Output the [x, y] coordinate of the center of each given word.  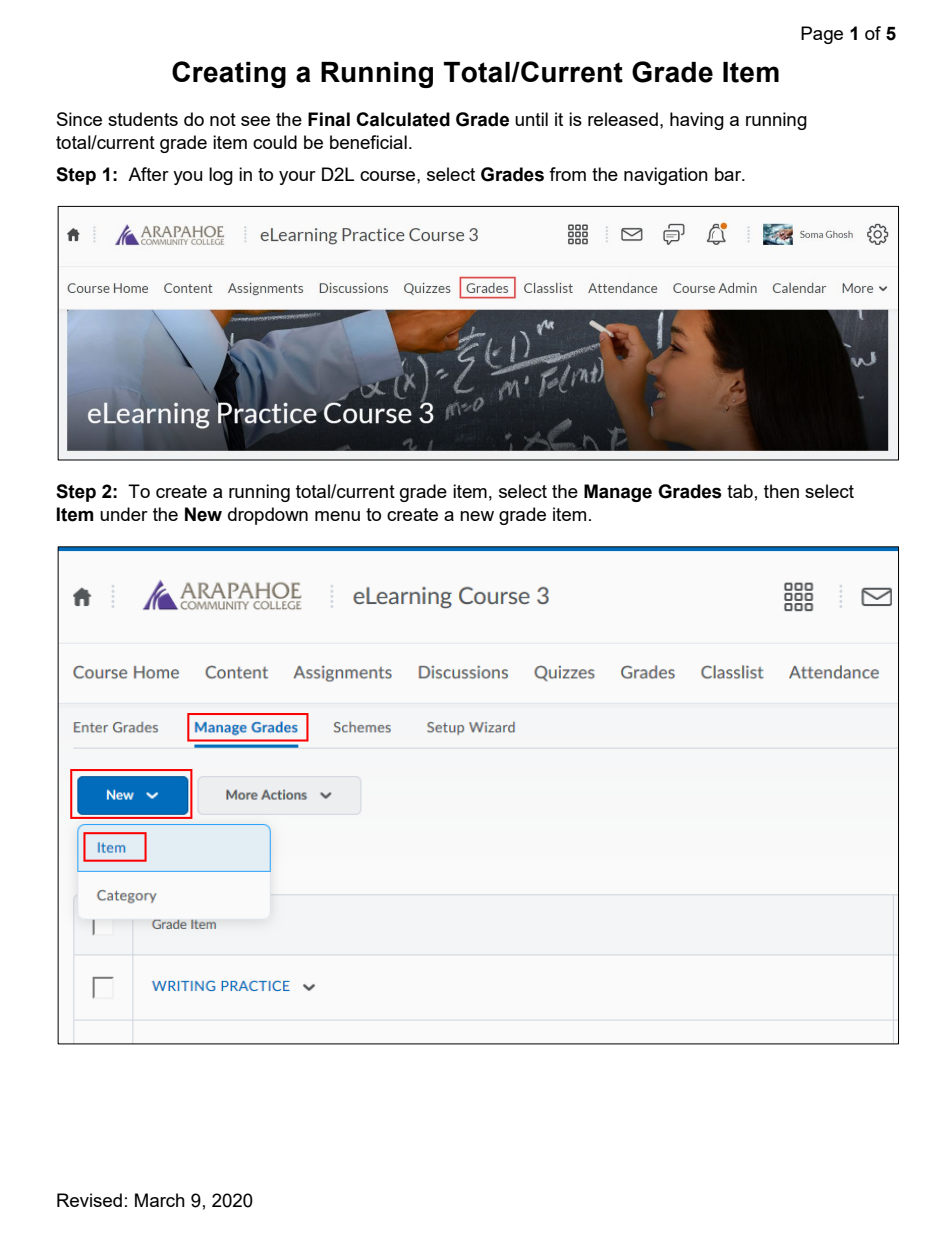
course [389, 176]
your [297, 178]
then [781, 491]
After [148, 174]
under [124, 514]
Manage [618, 493]
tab [740, 491]
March [160, 1200]
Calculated [403, 119]
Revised [89, 1200]
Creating [229, 74]
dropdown [268, 516]
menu [337, 516]
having [697, 121]
